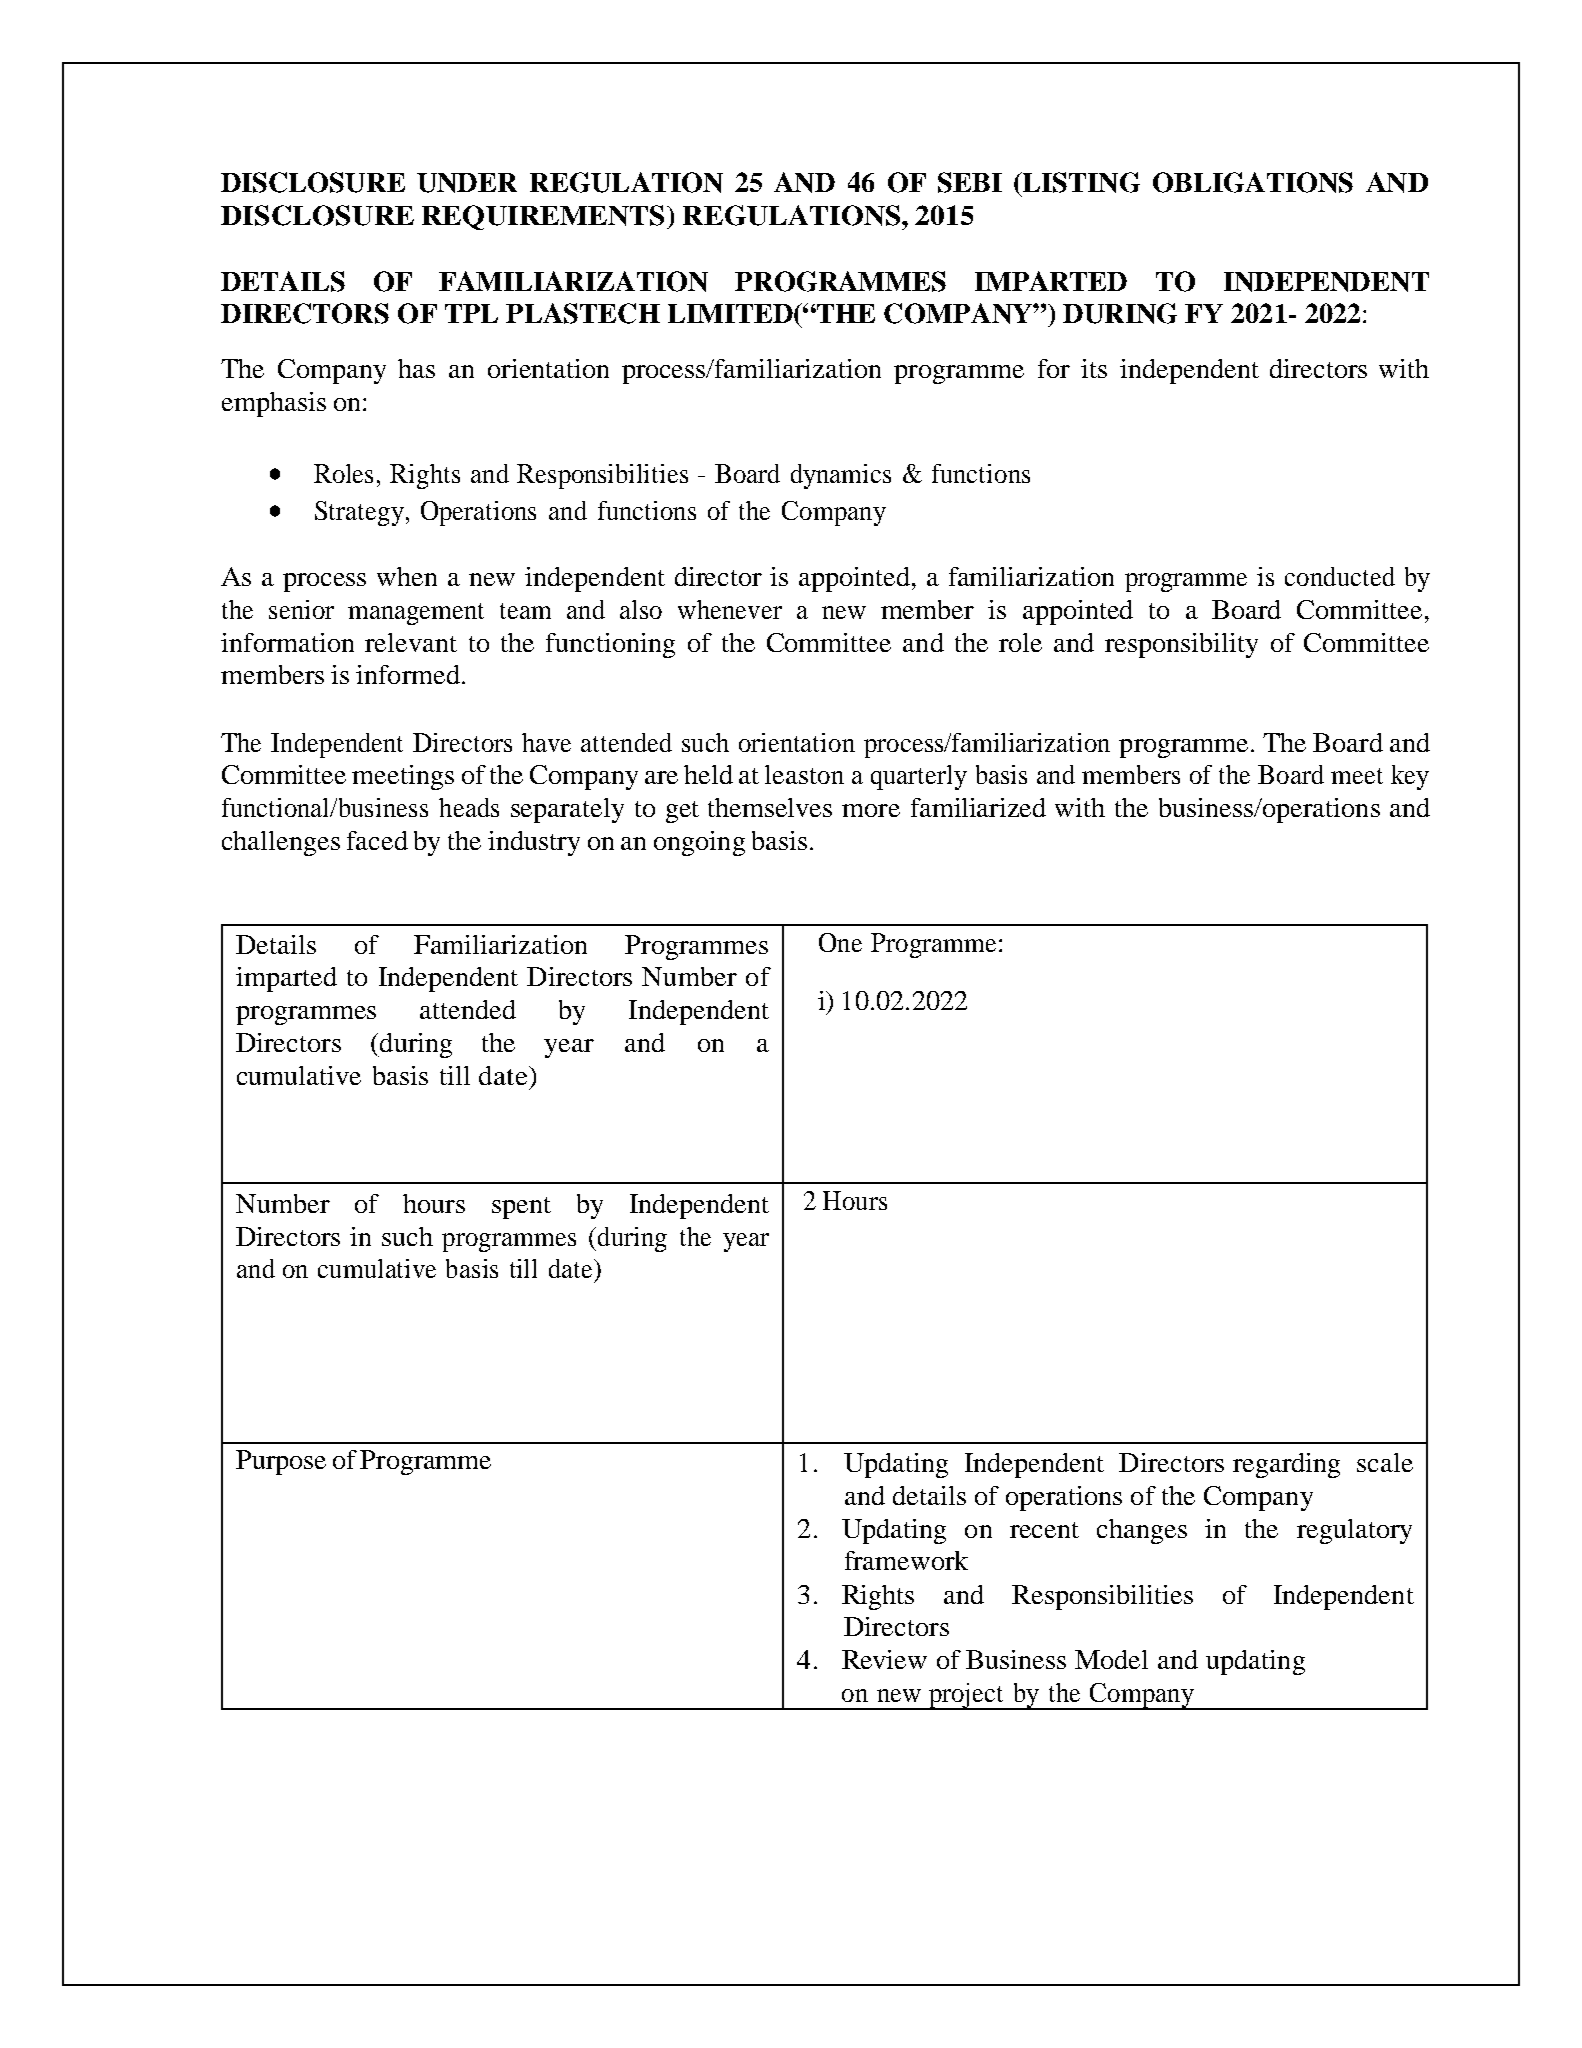  What do you see at coordinates (377, 840) in the screenshot?
I see `faced` at bounding box center [377, 840].
